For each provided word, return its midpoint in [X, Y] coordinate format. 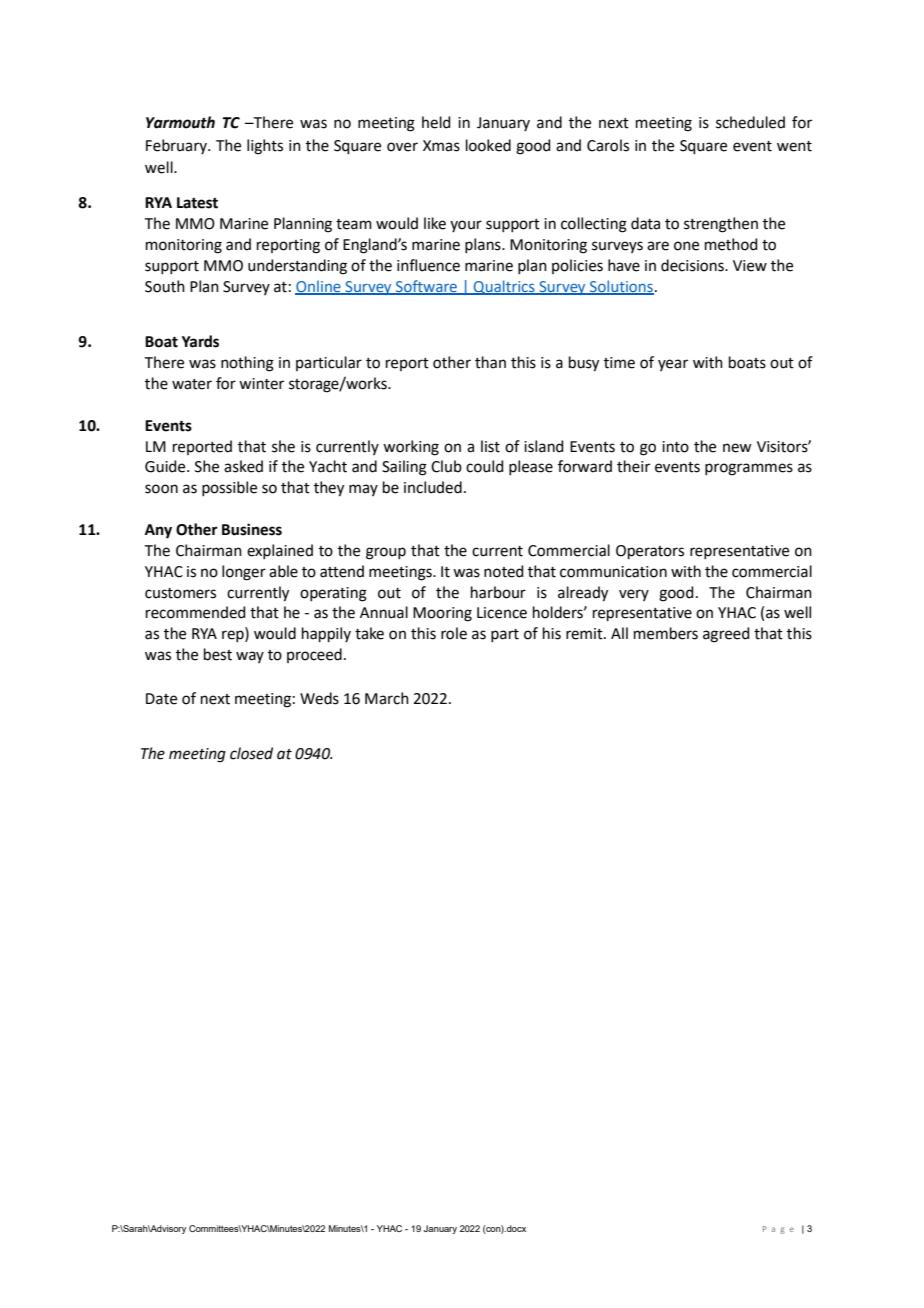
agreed [726, 635]
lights [265, 147]
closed [251, 753]
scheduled [750, 122]
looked [488, 145]
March [387, 698]
